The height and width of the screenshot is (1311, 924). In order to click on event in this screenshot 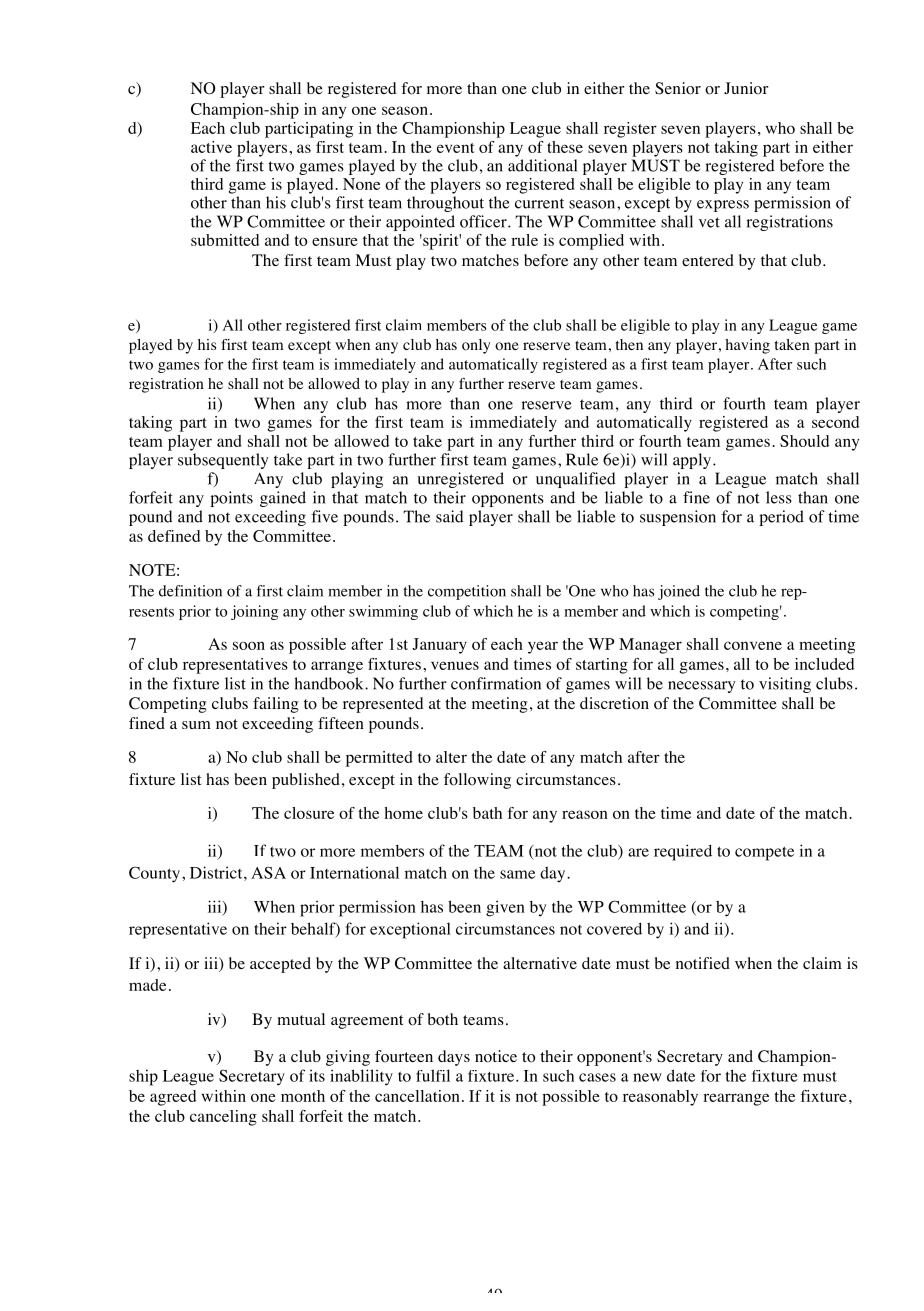, I will do `click(456, 148)`.
